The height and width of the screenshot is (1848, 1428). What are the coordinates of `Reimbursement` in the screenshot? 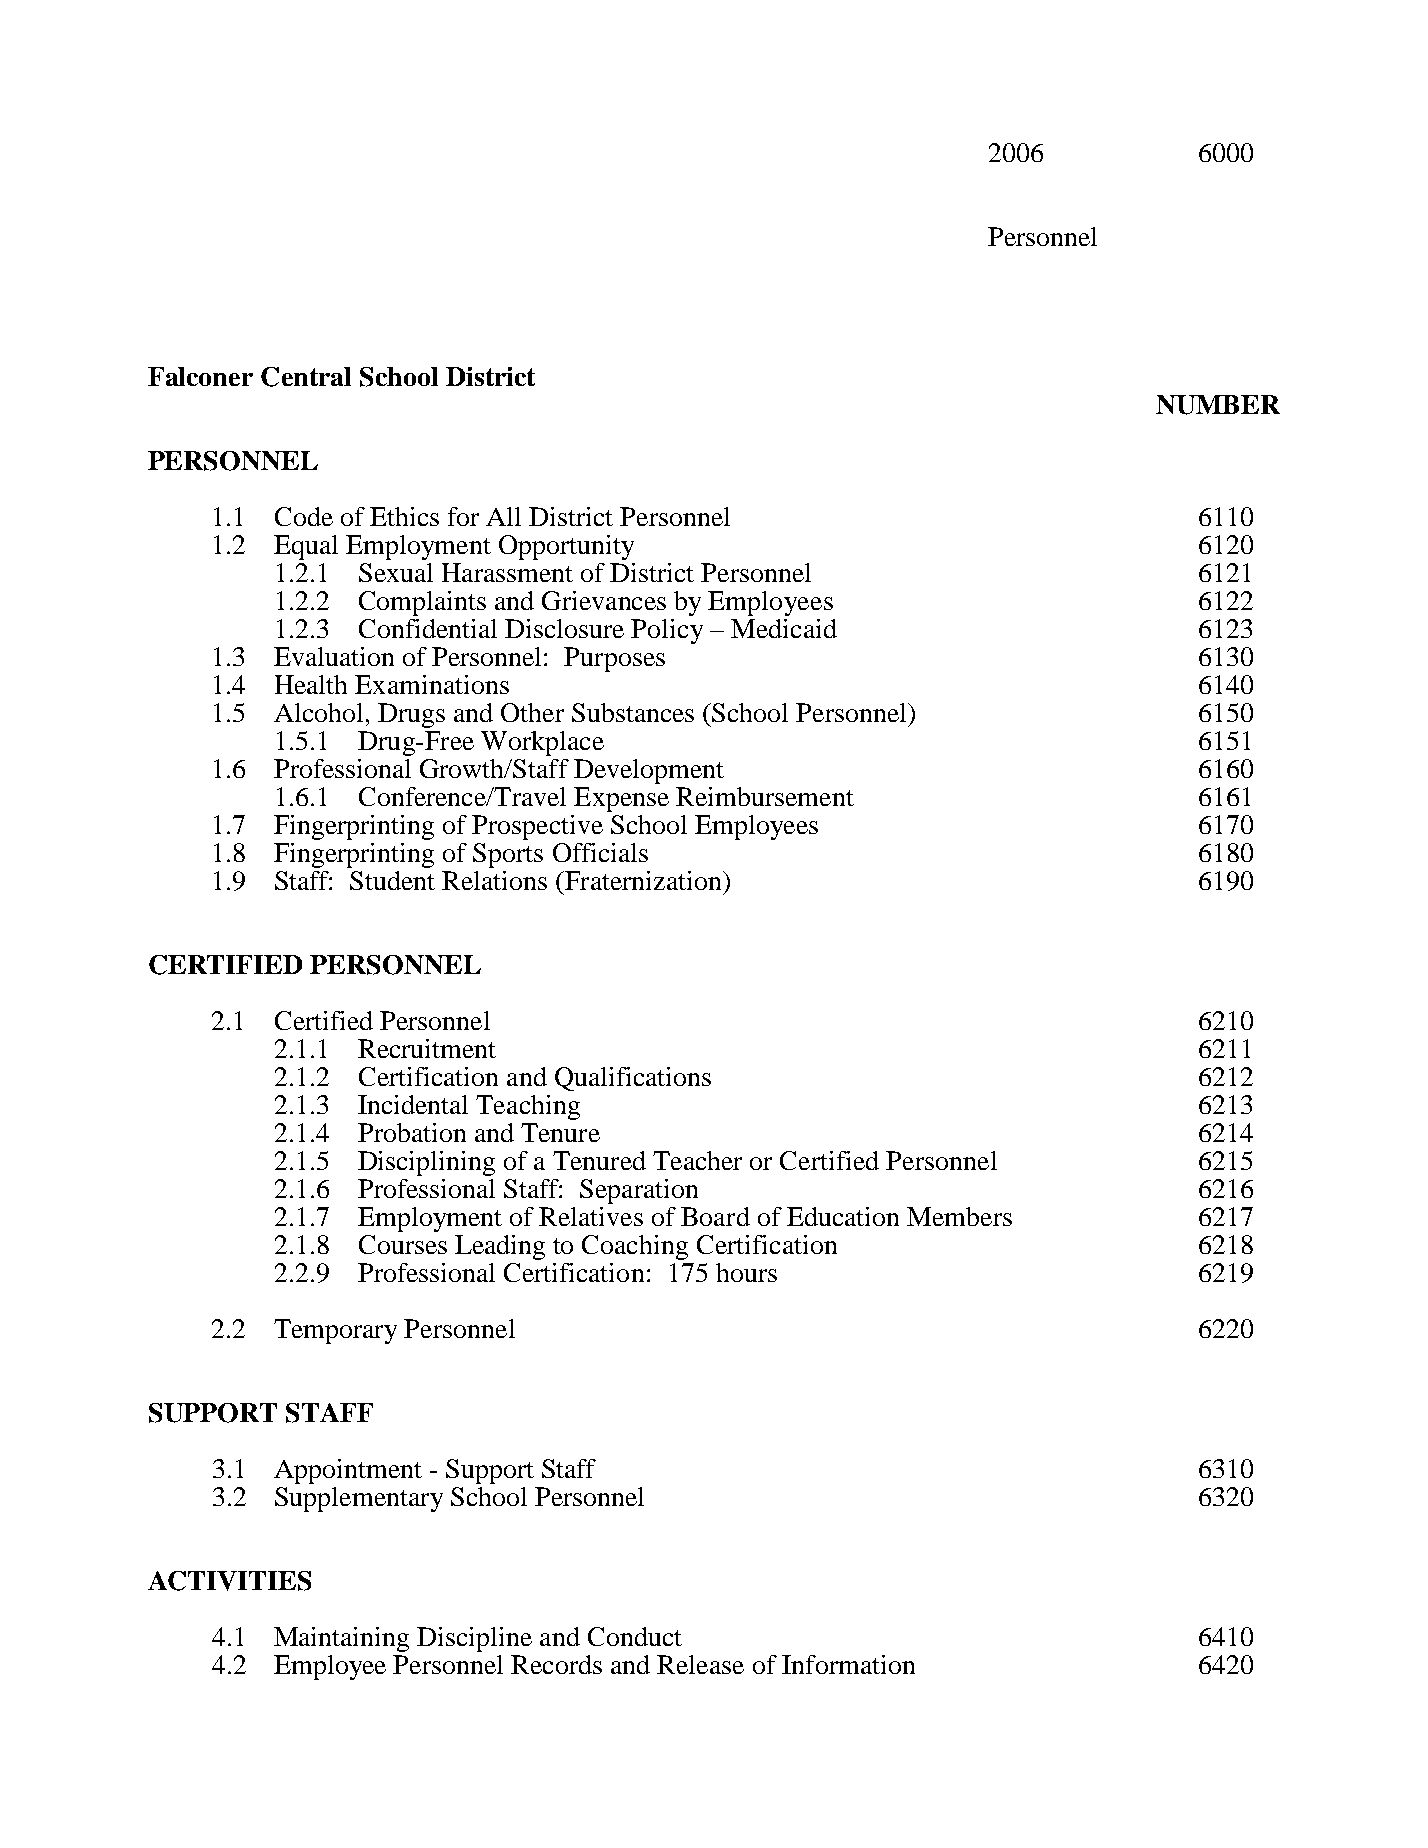 It's located at (765, 796).
